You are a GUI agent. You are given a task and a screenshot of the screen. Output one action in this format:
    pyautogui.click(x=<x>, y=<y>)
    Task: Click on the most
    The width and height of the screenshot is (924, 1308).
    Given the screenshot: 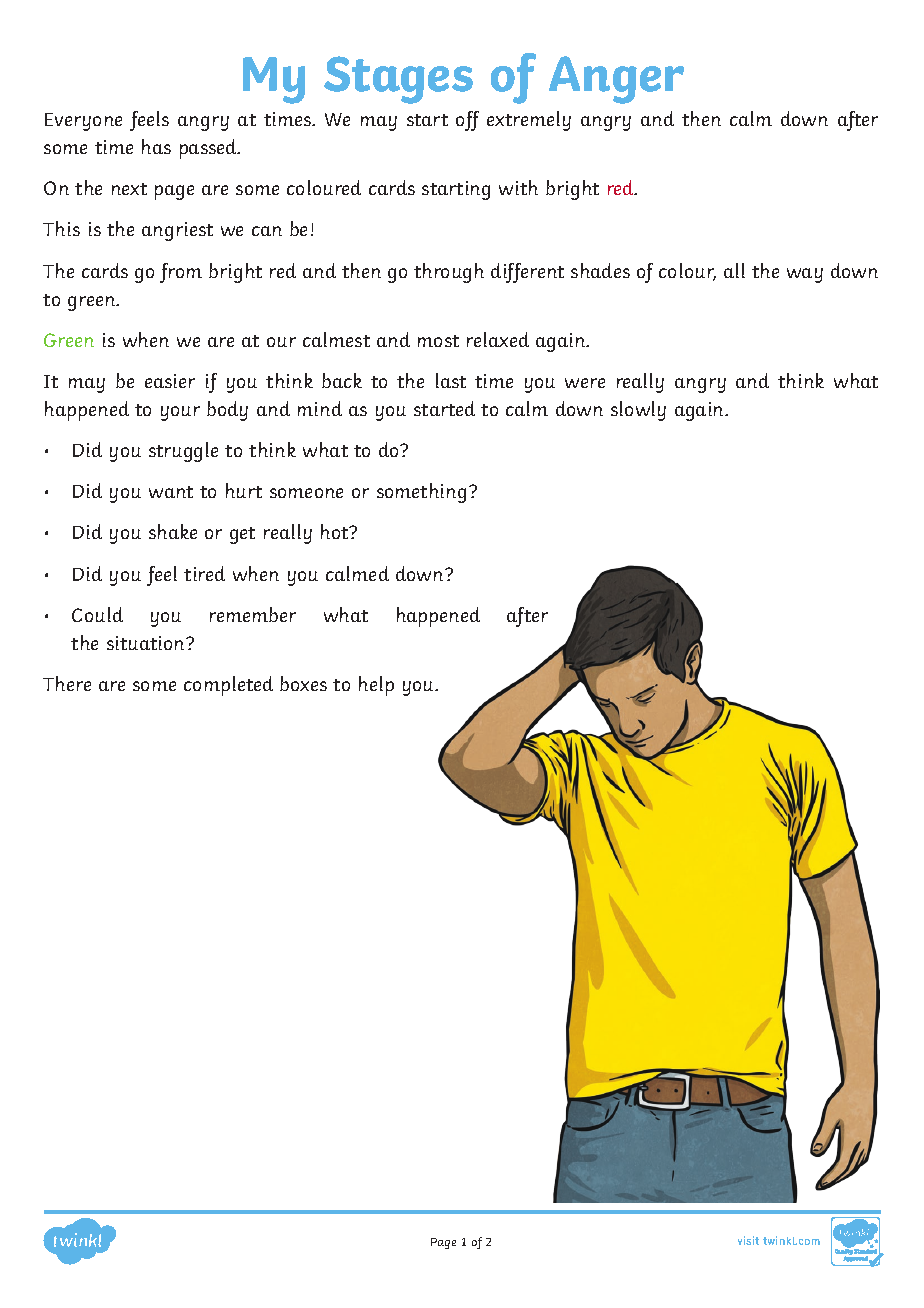 What is the action you would take?
    pyautogui.click(x=438, y=341)
